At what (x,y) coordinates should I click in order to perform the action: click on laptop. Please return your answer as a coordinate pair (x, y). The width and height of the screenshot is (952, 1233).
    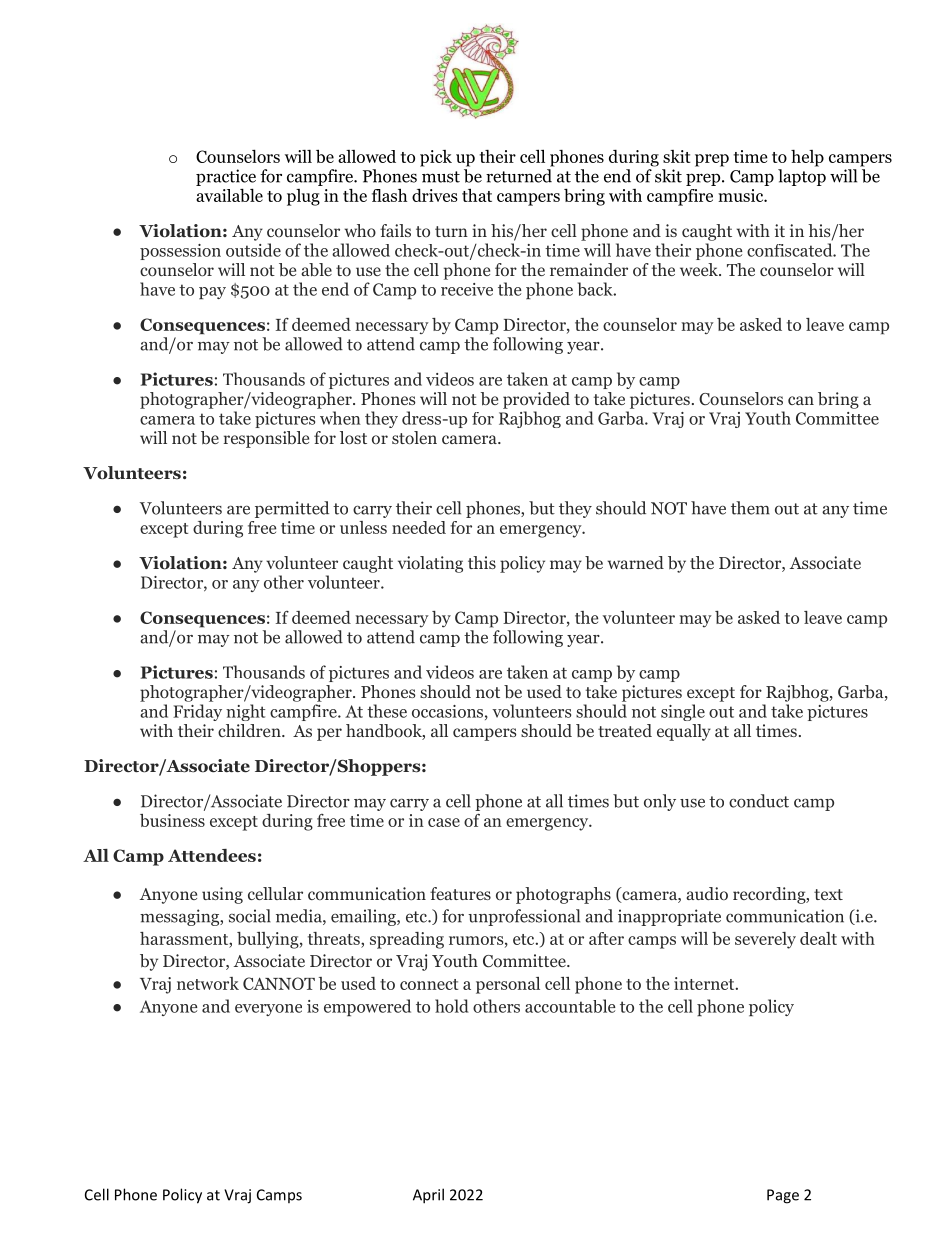
    Looking at the image, I should click on (802, 177).
